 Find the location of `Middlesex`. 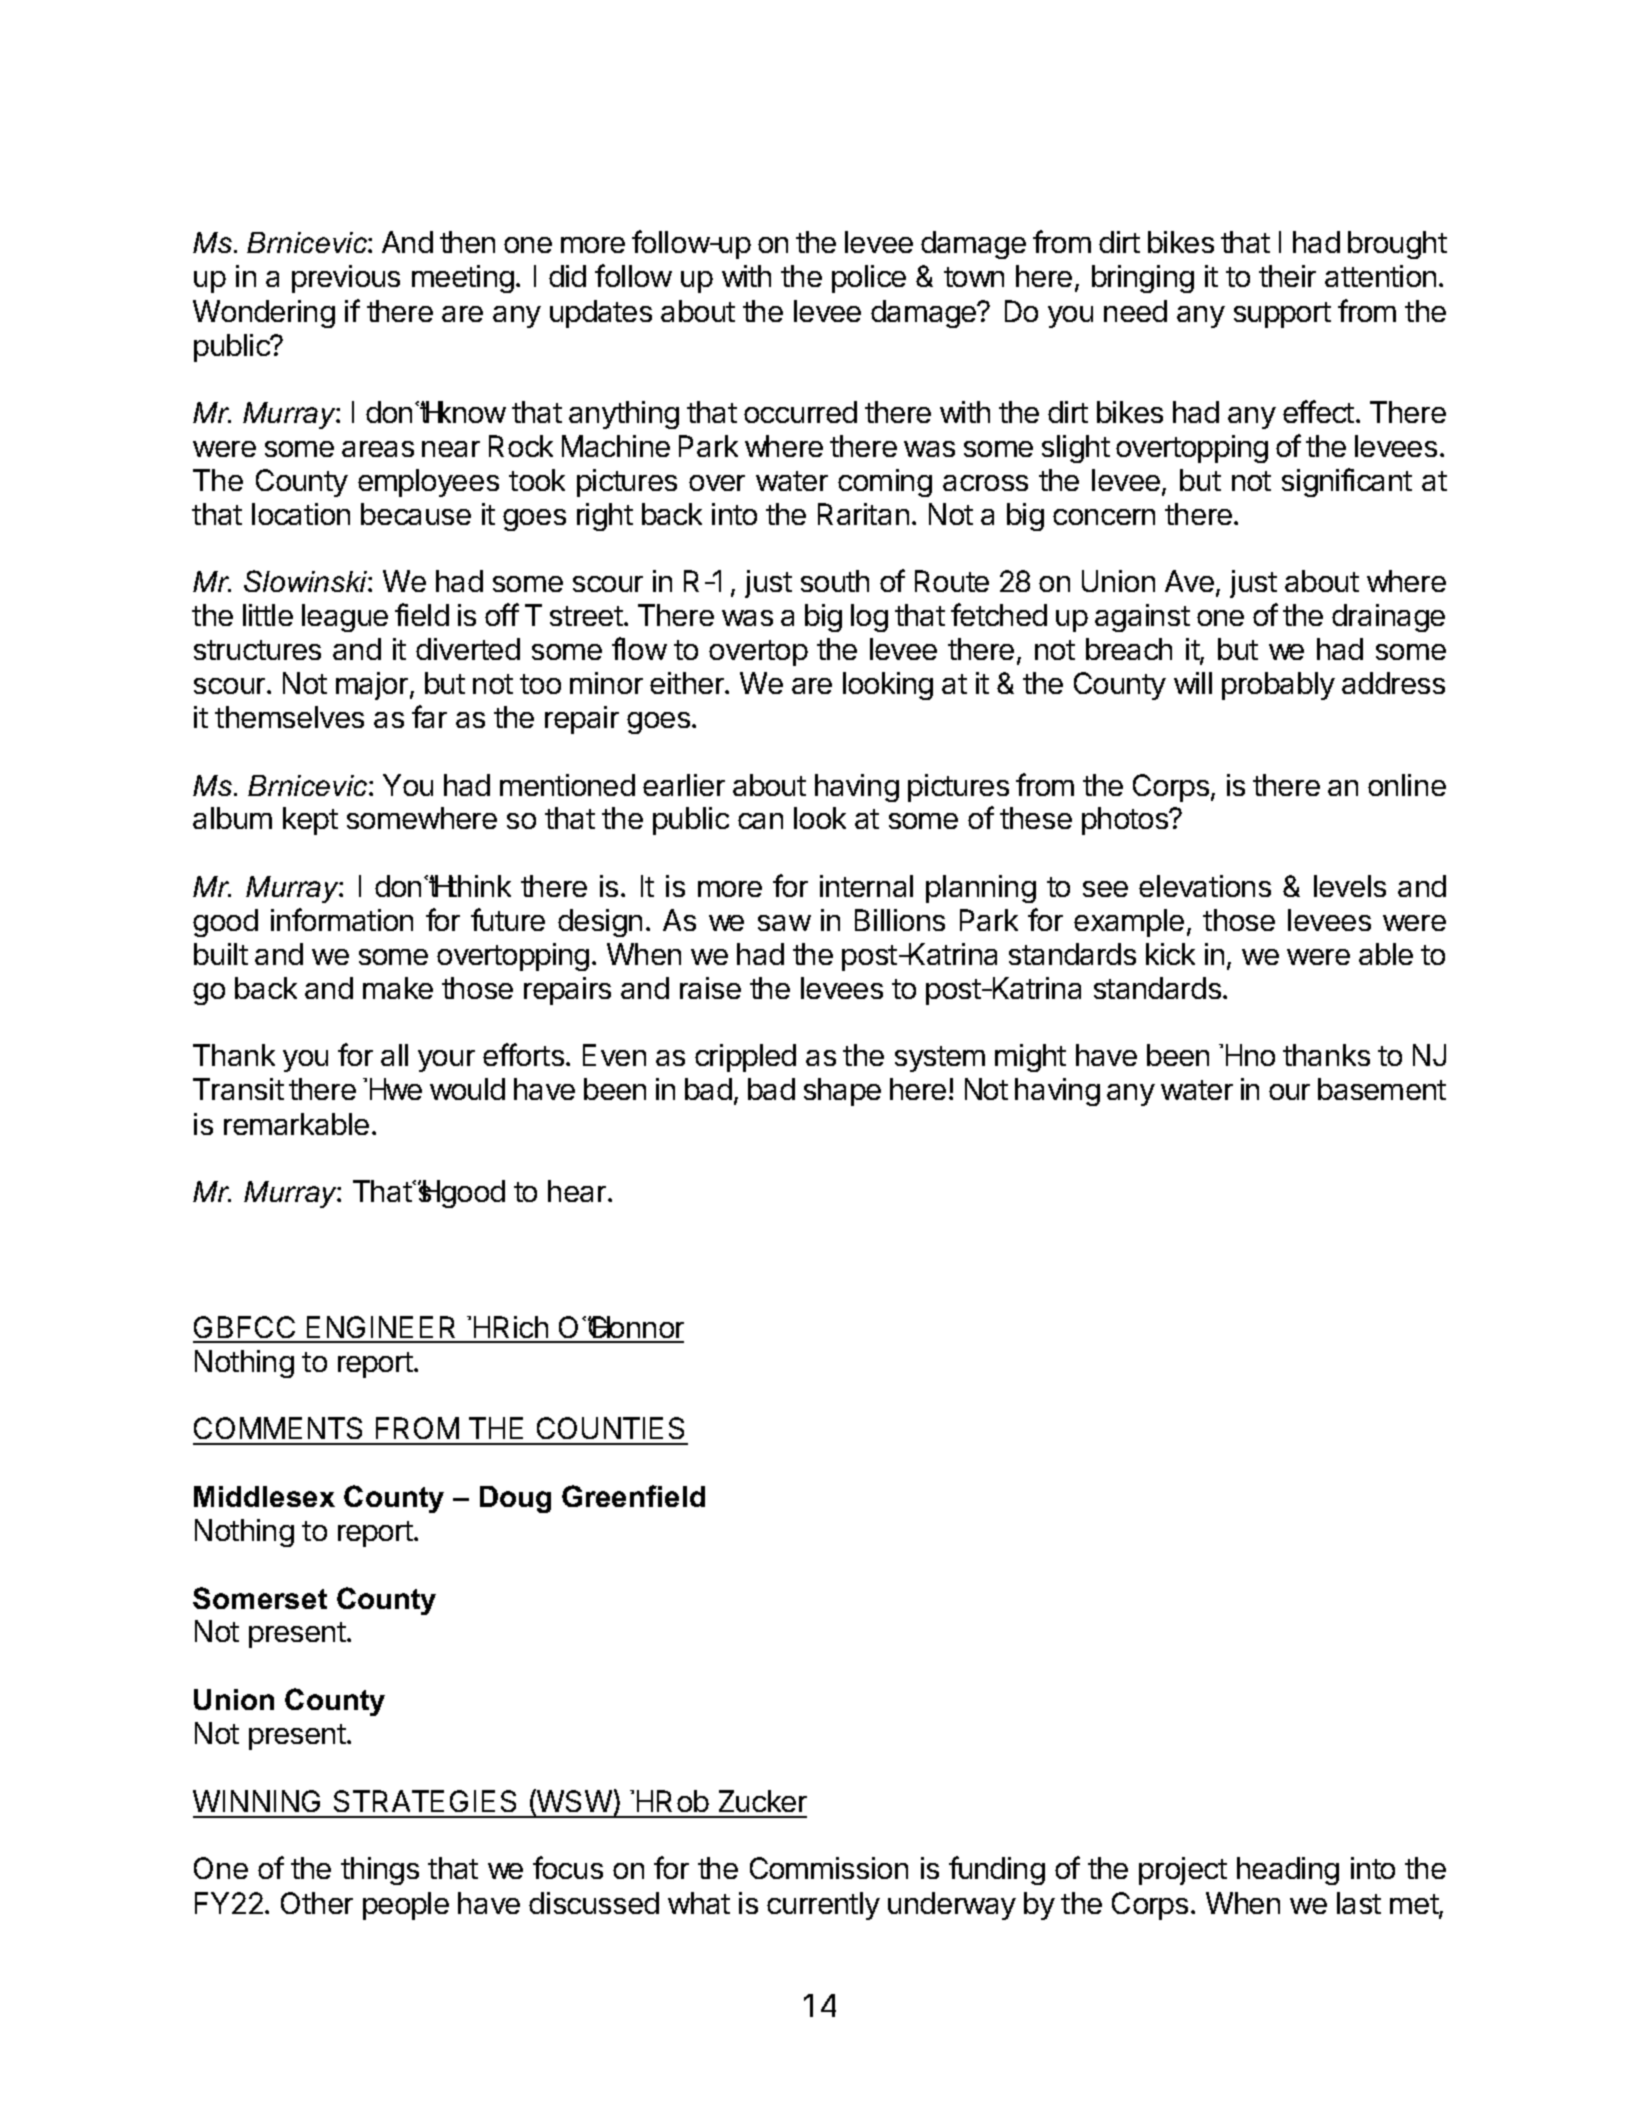

Middlesex is located at coordinates (264, 1496).
